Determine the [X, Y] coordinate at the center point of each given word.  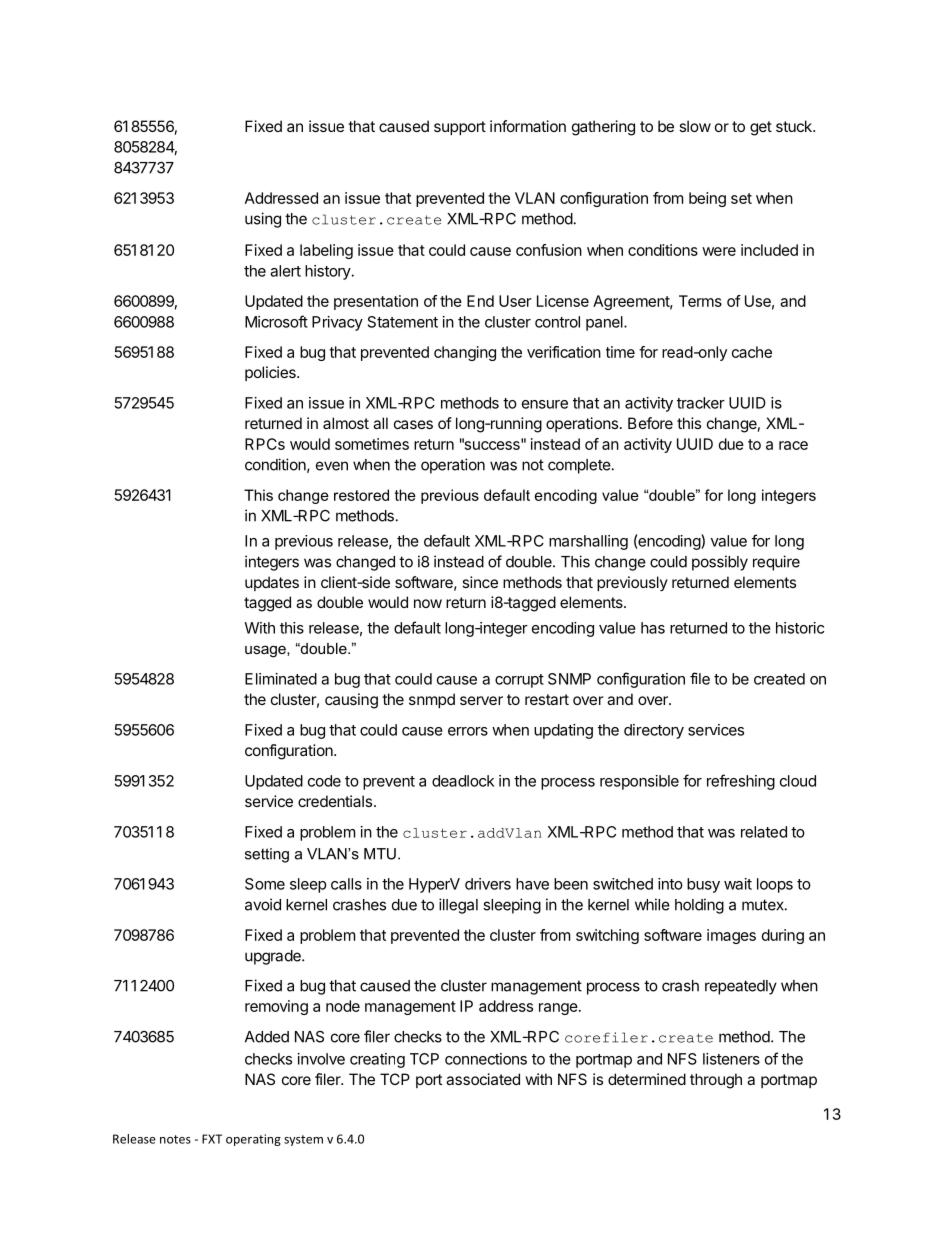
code [324, 781]
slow [695, 126]
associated [483, 1079]
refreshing [741, 782]
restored [361, 495]
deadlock [463, 781]
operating [253, 1140]
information [528, 126]
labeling [326, 251]
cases [413, 424]
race [793, 445]
